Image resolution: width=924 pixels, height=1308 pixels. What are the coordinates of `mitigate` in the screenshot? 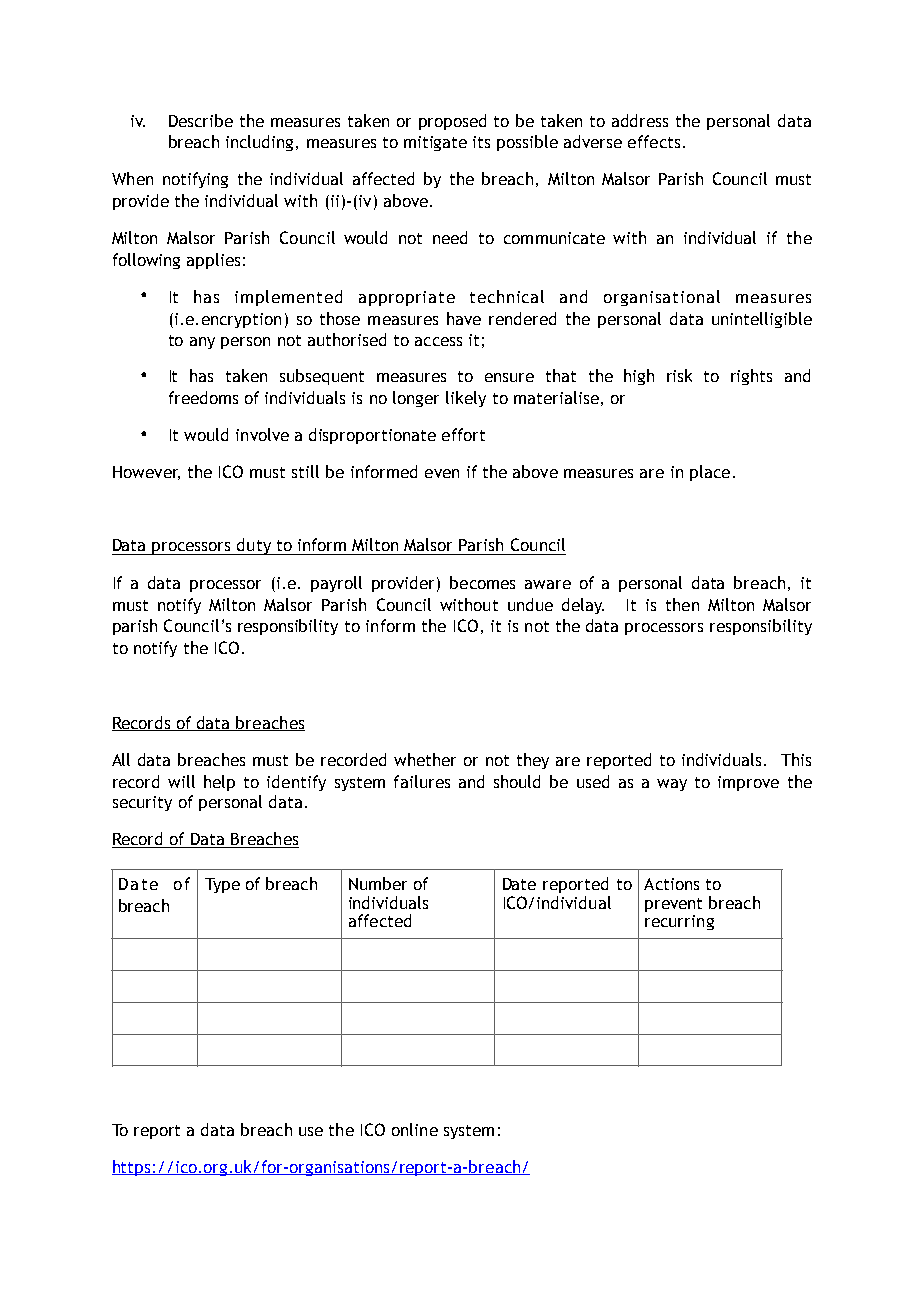 It's located at (435, 143).
